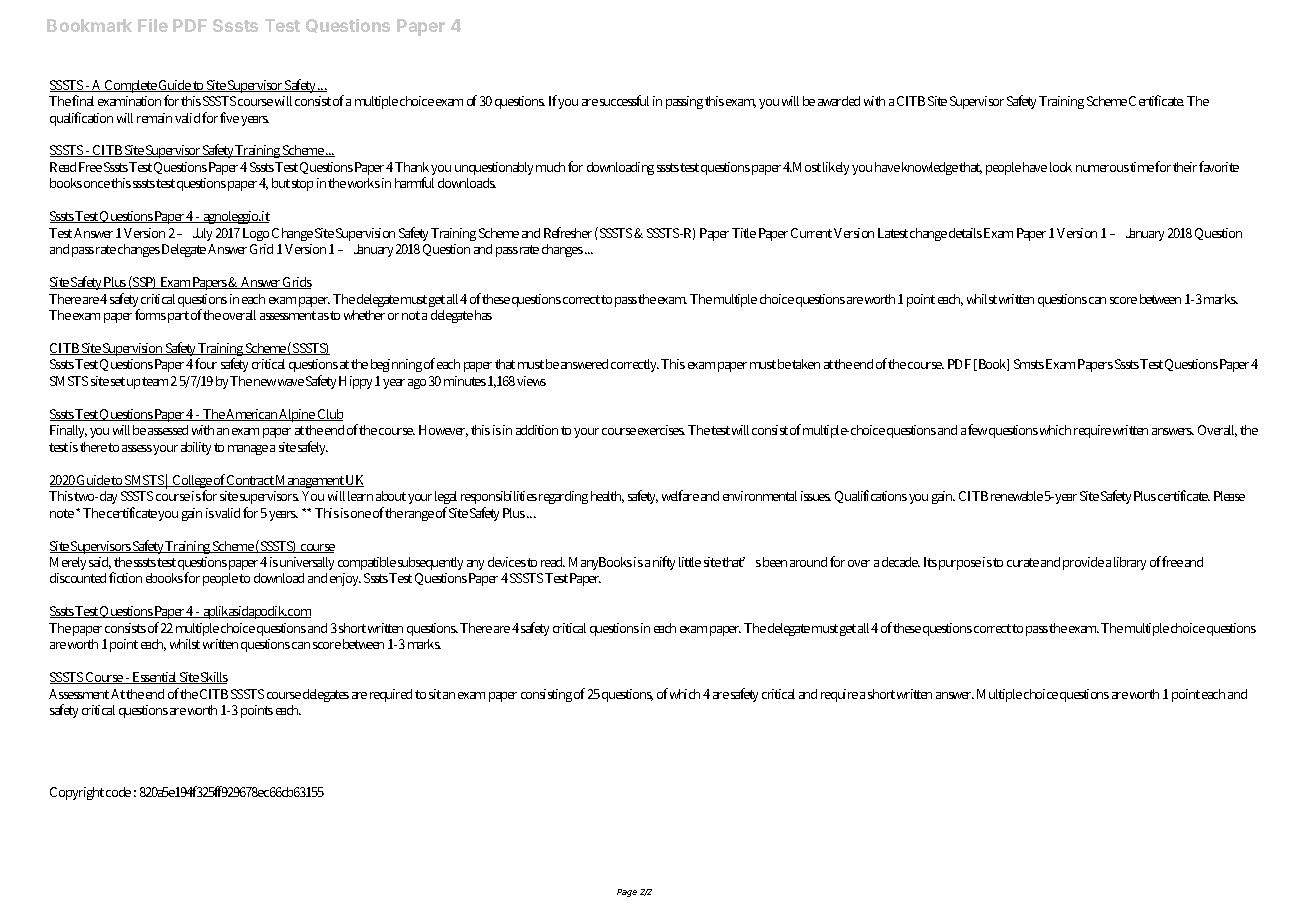 The height and width of the image is (924, 1308). Describe the element at coordinates (153, 25) in the image. I see `File` at that location.
